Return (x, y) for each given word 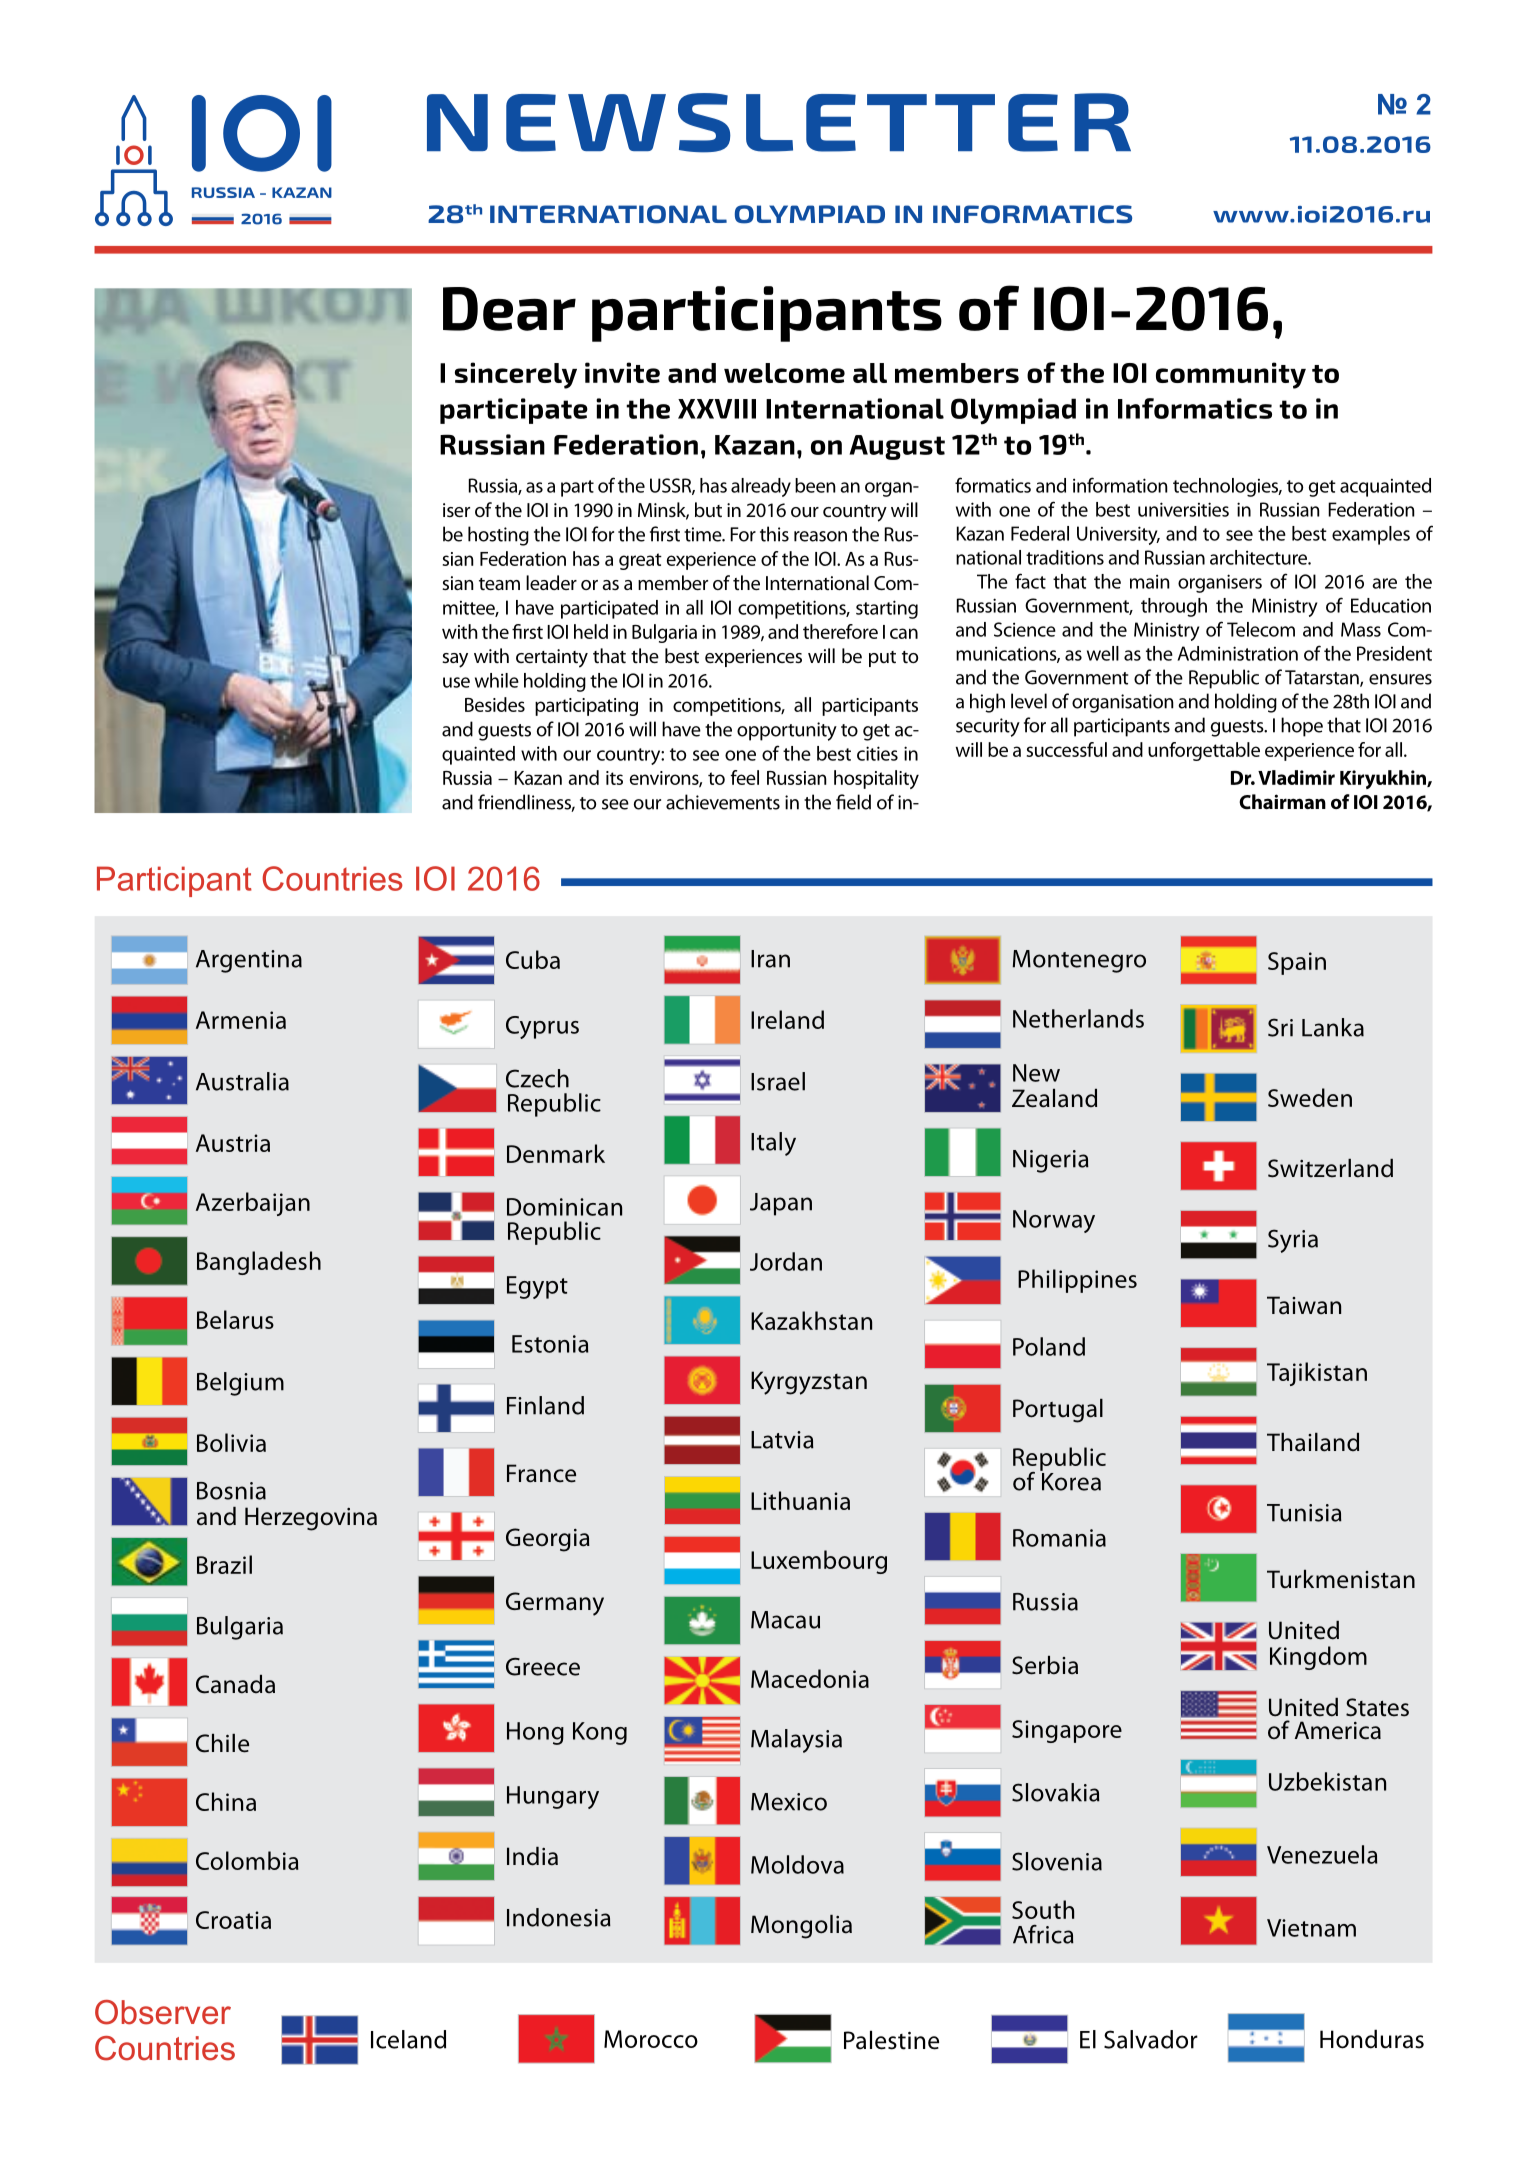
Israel (778, 1081)
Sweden (1310, 1097)
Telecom (1261, 629)
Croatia (233, 1920)
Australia (242, 1081)
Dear (509, 309)
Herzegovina (311, 1519)
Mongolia (801, 1927)
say (455, 660)
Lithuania (800, 1500)
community (1231, 375)
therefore (840, 631)
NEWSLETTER (779, 123)
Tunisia (1304, 1513)
